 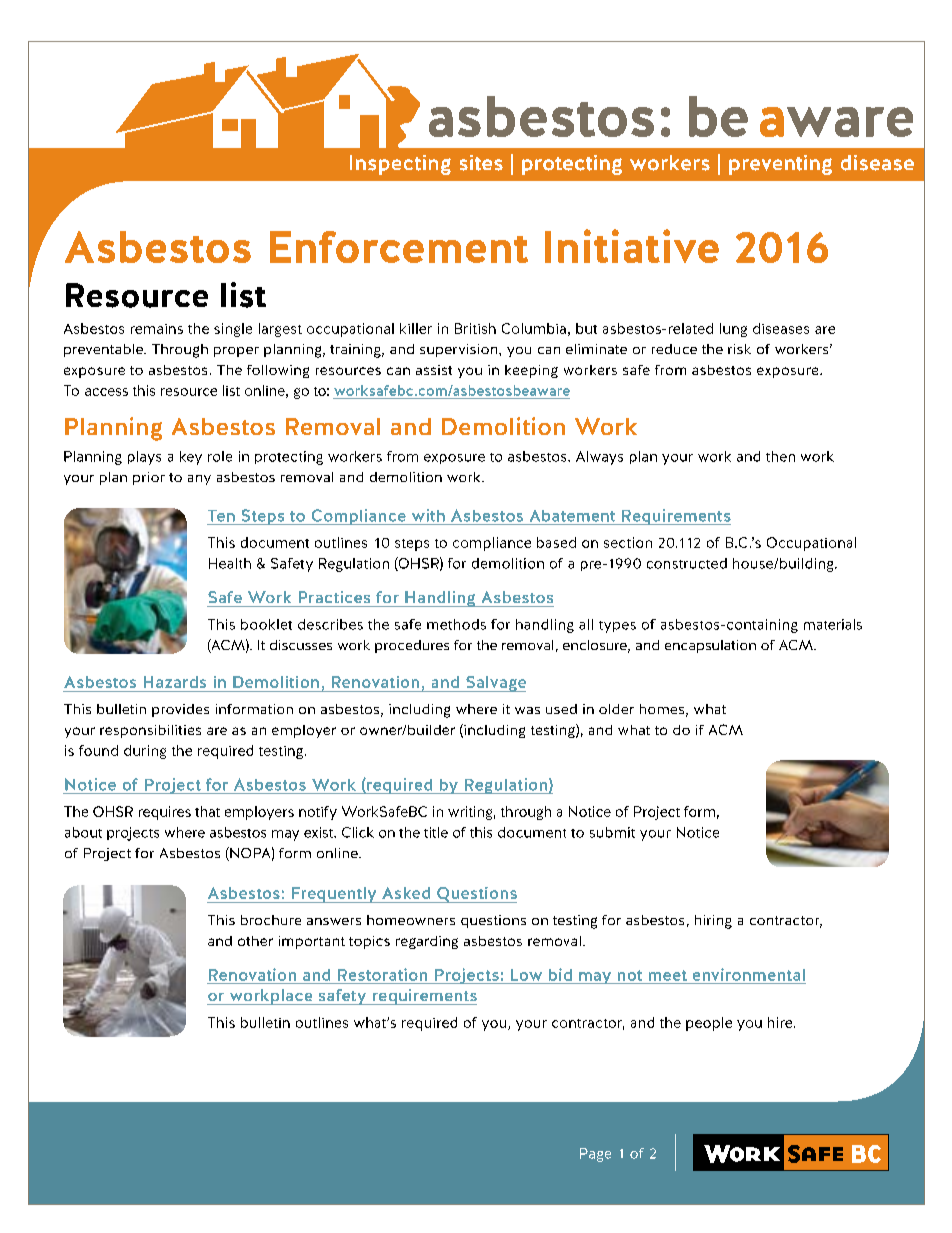 What do you see at coordinates (428, 515) in the screenshot?
I see `with` at bounding box center [428, 515].
